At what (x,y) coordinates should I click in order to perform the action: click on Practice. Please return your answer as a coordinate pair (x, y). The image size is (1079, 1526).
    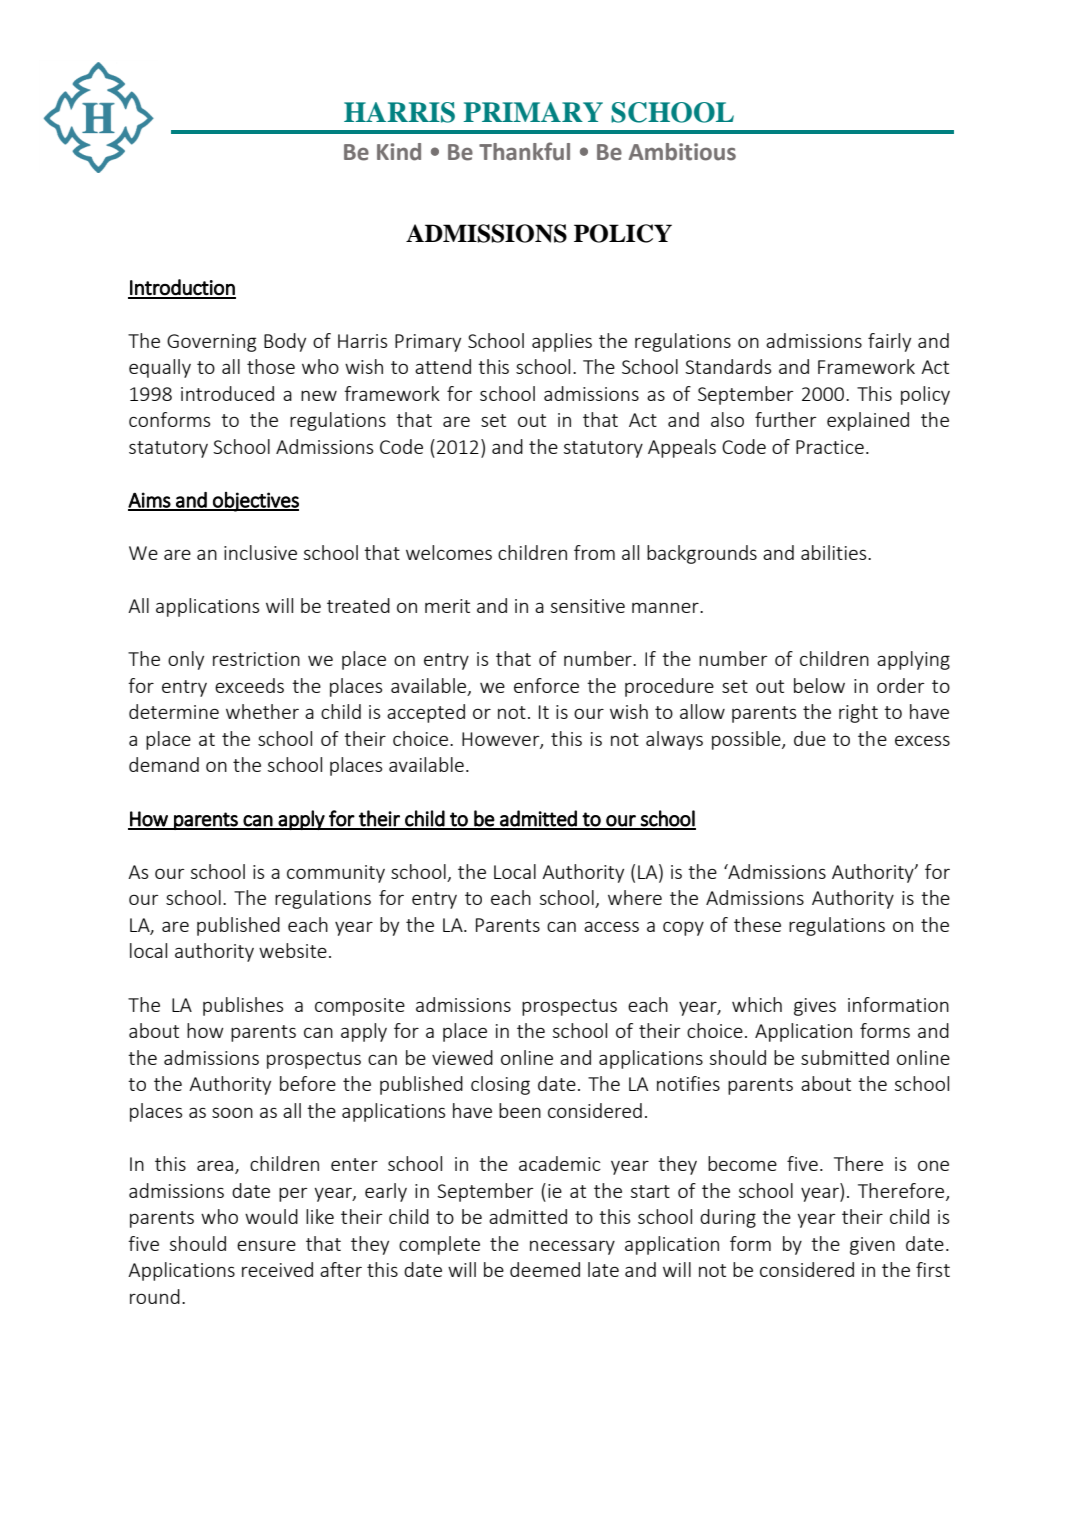
    Looking at the image, I should click on (830, 447).
